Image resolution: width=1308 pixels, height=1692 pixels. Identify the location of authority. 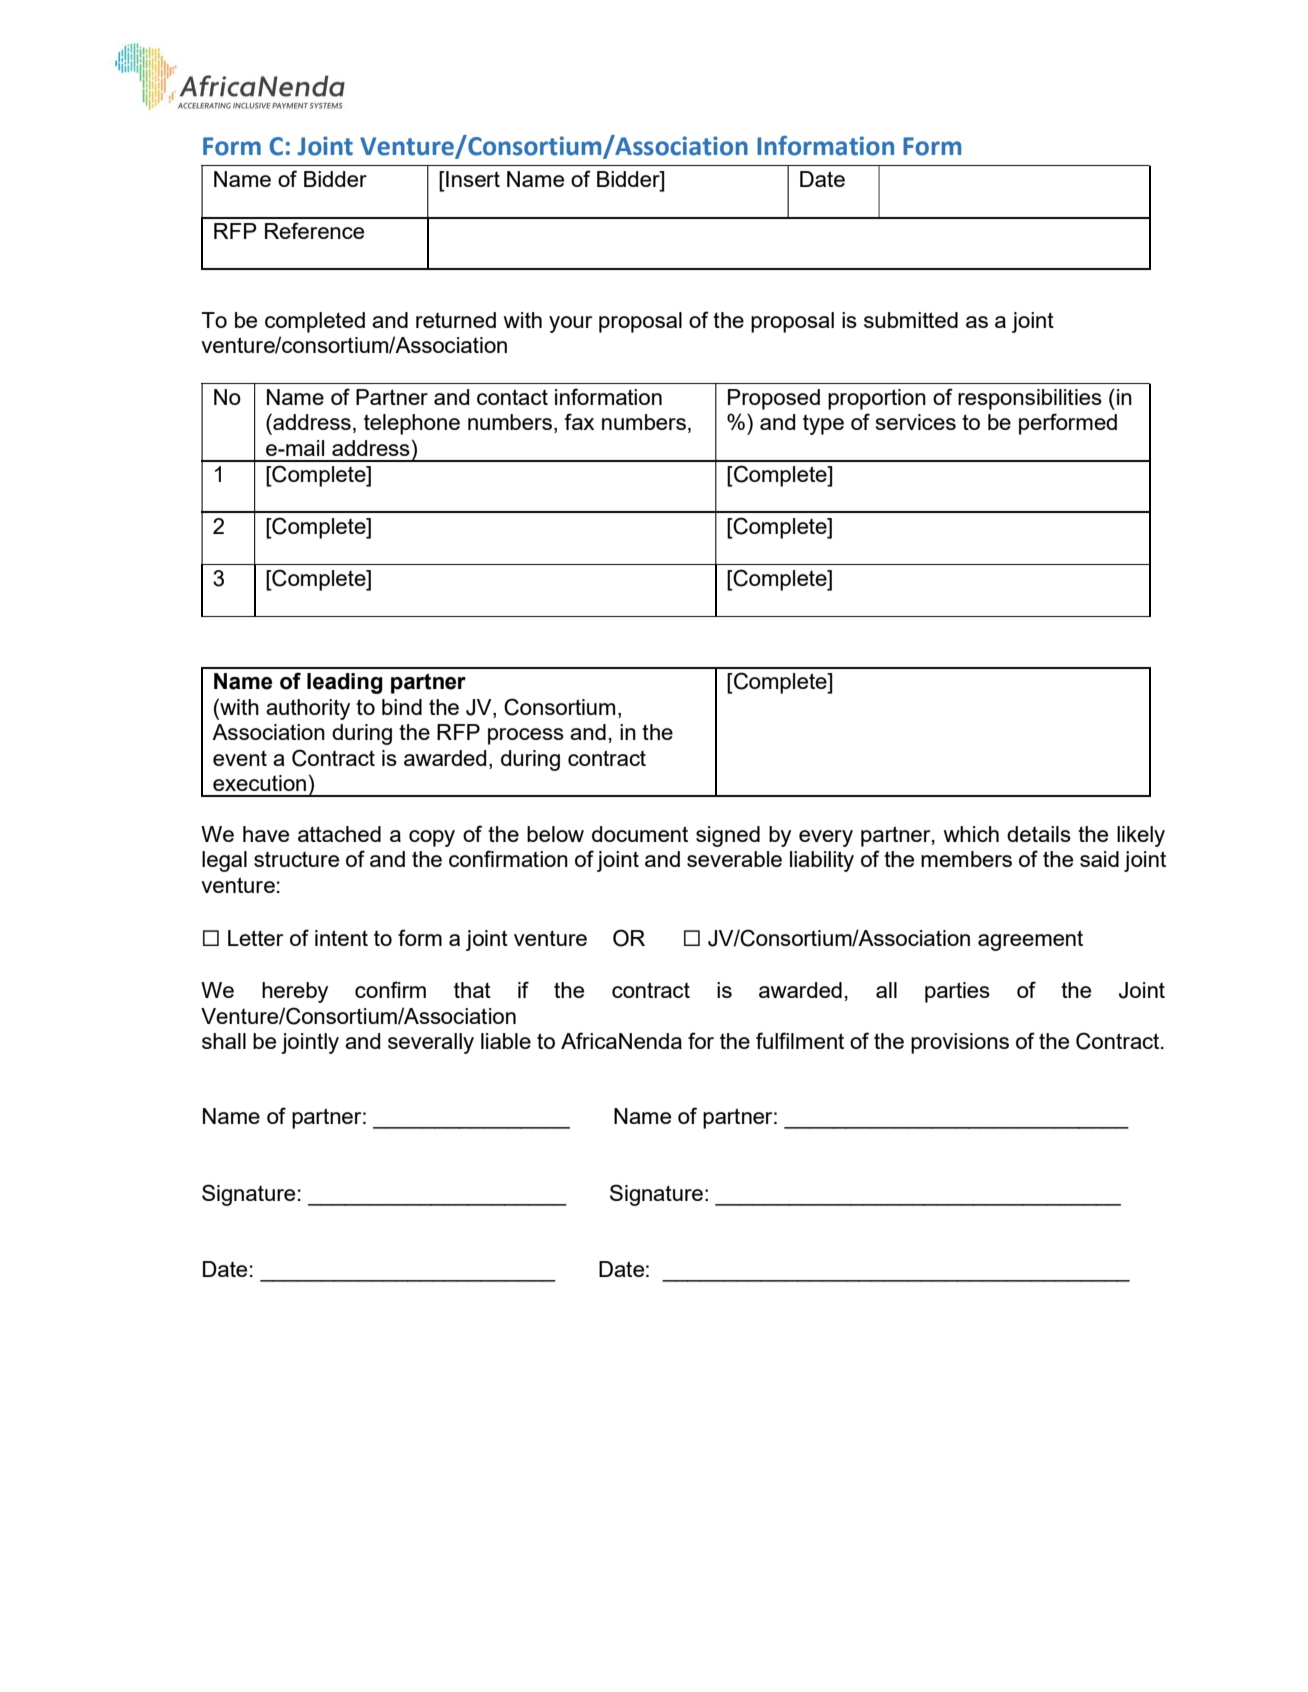
(308, 709).
